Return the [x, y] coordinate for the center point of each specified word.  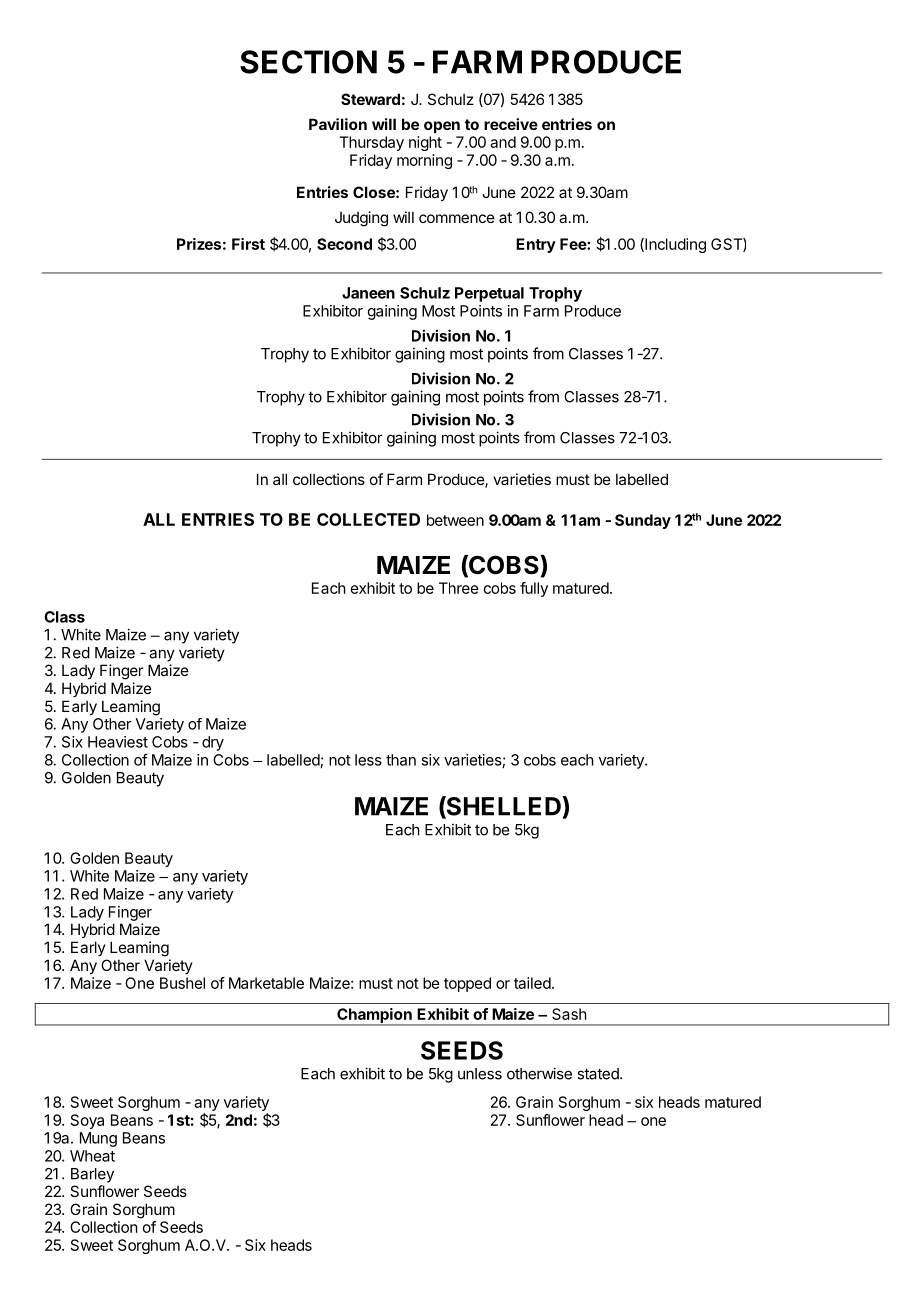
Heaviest [118, 742]
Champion [374, 1016]
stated [599, 1074]
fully [534, 589]
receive [511, 124]
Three [459, 588]
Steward [370, 99]
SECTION [308, 62]
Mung [98, 1139]
